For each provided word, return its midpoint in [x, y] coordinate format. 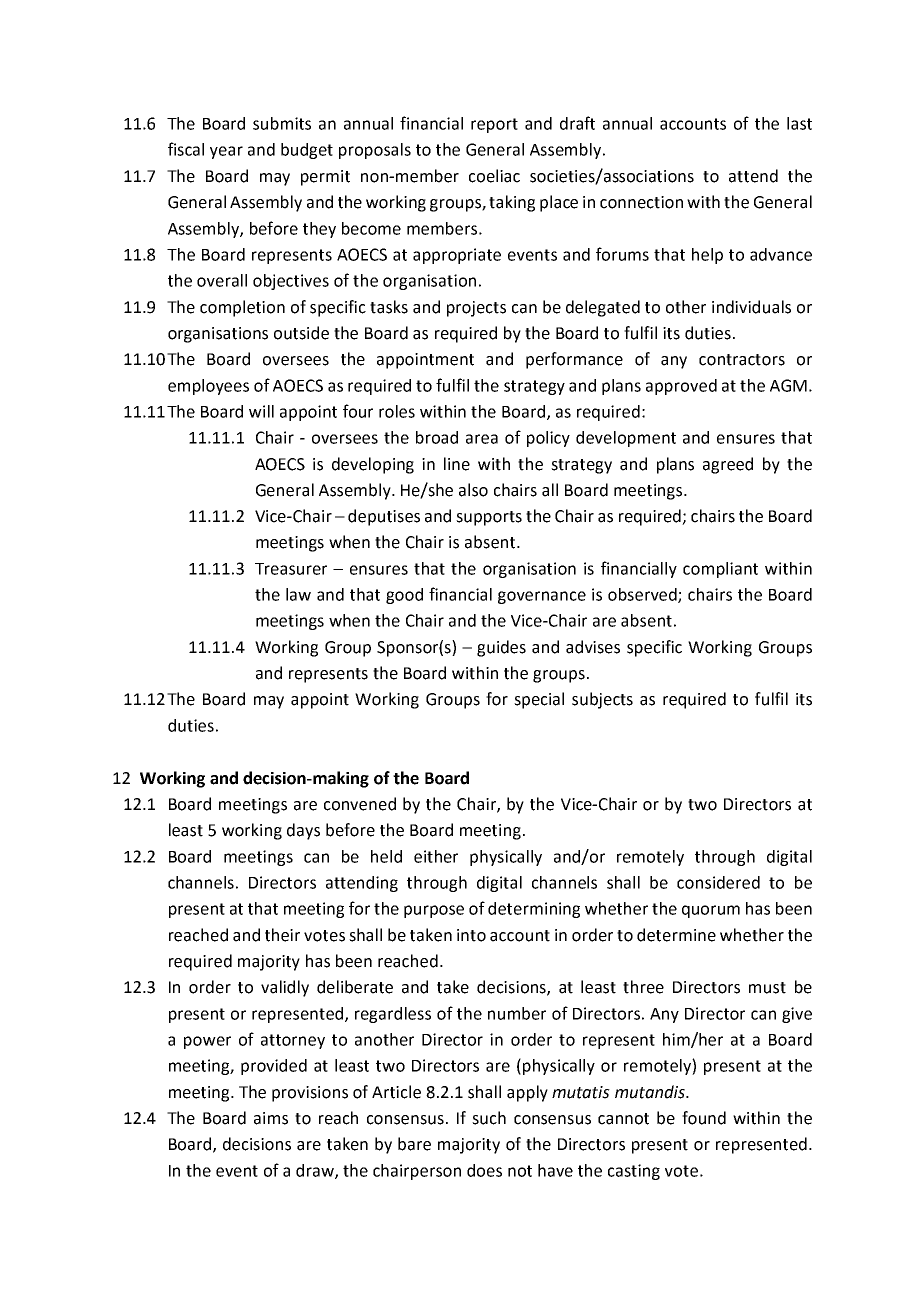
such [489, 1118]
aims [271, 1118]
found [704, 1118]
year [226, 152]
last [799, 123]
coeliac [494, 176]
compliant [720, 570]
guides [501, 648]
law [298, 594]
